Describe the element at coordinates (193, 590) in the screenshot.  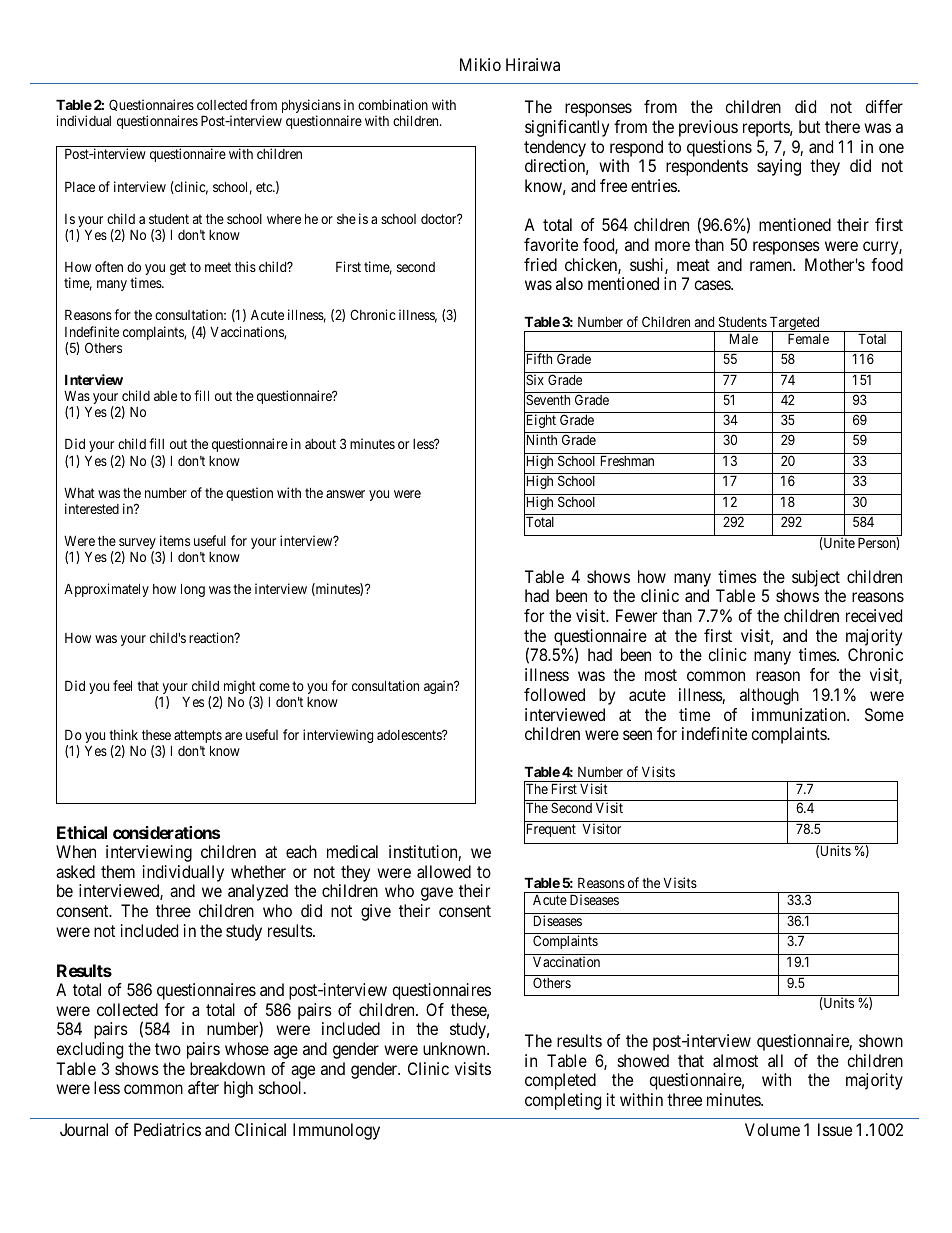
I see `long` at that location.
